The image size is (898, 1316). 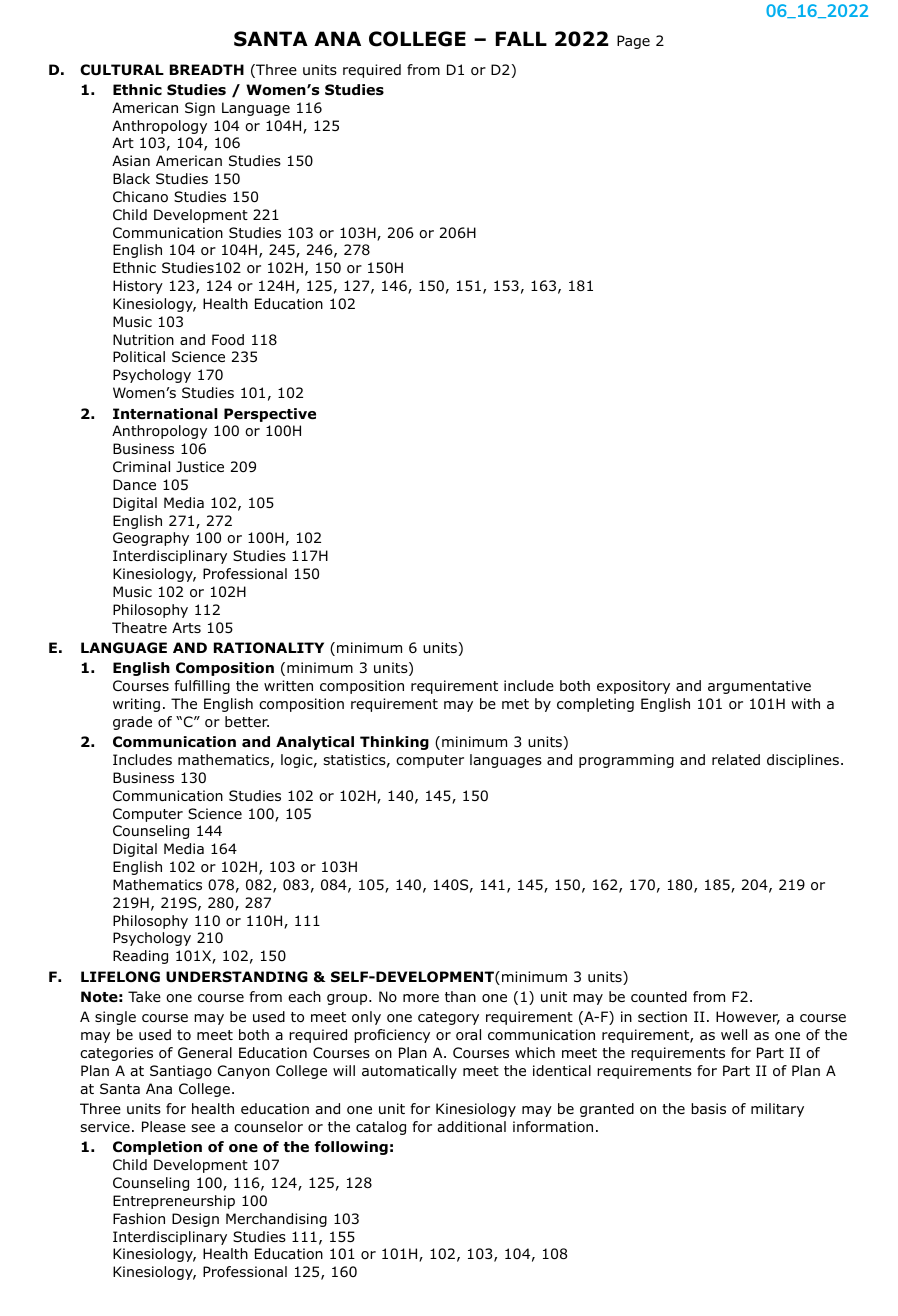 I want to click on expository, so click(x=633, y=687).
